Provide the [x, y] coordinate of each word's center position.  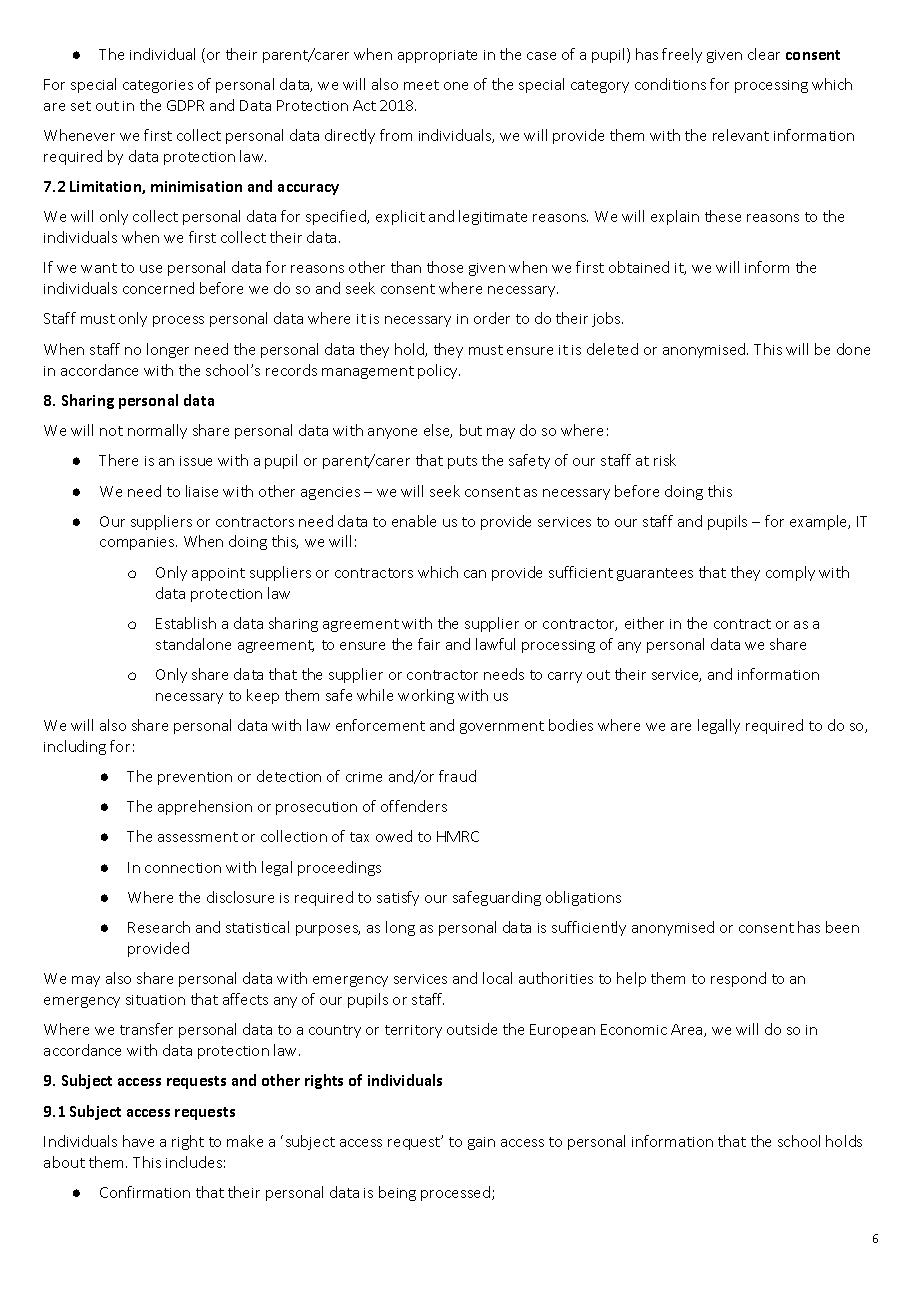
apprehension [205, 807]
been [842, 927]
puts [462, 462]
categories [158, 86]
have [138, 1141]
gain [481, 1143]
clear [764, 54]
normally [157, 431]
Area [688, 1030]
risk [665, 460]
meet [421, 85]
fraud [457, 776]
